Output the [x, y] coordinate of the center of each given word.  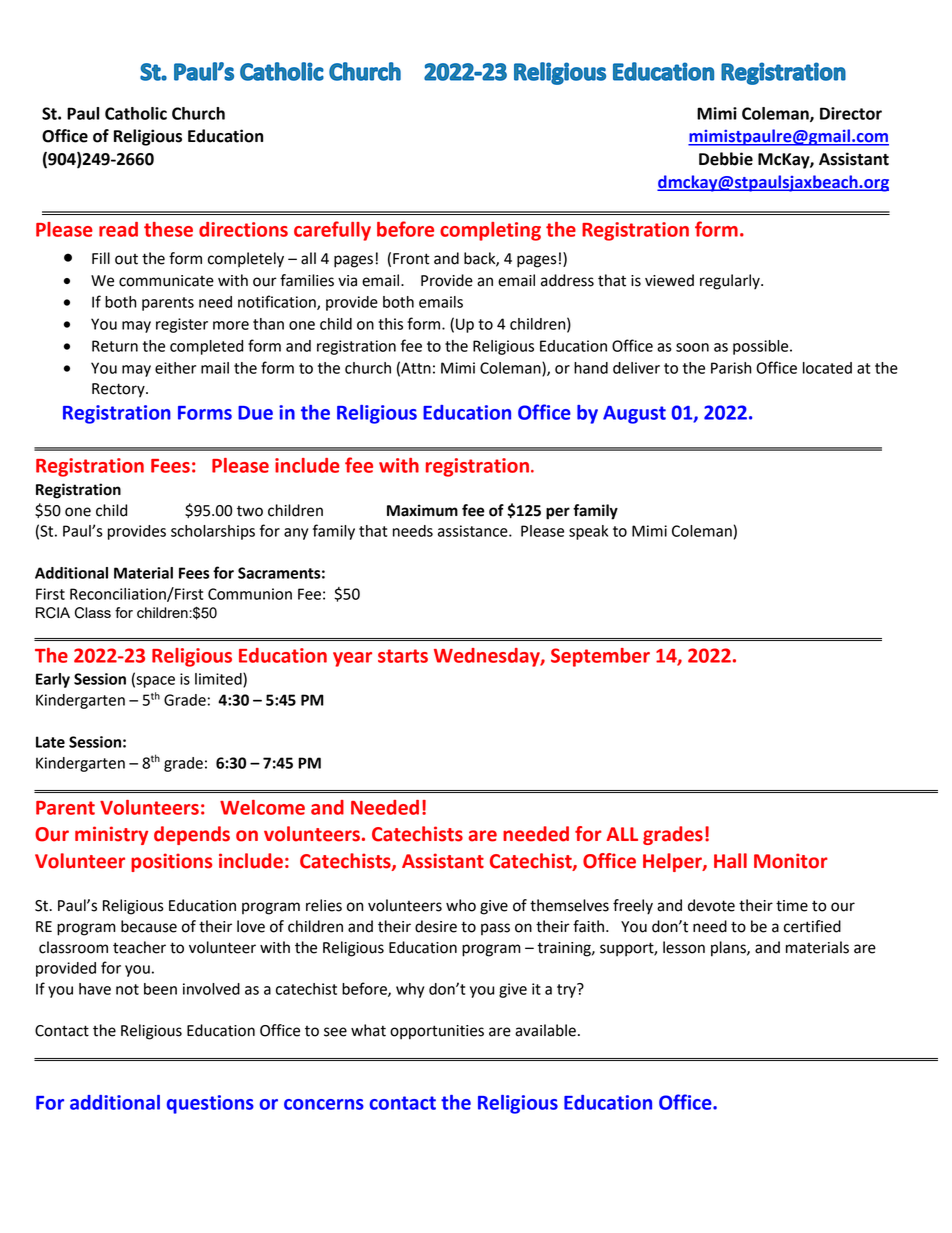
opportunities [437, 1032]
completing [490, 231]
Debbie [726, 159]
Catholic [136, 113]
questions [210, 1104]
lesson [684, 947]
